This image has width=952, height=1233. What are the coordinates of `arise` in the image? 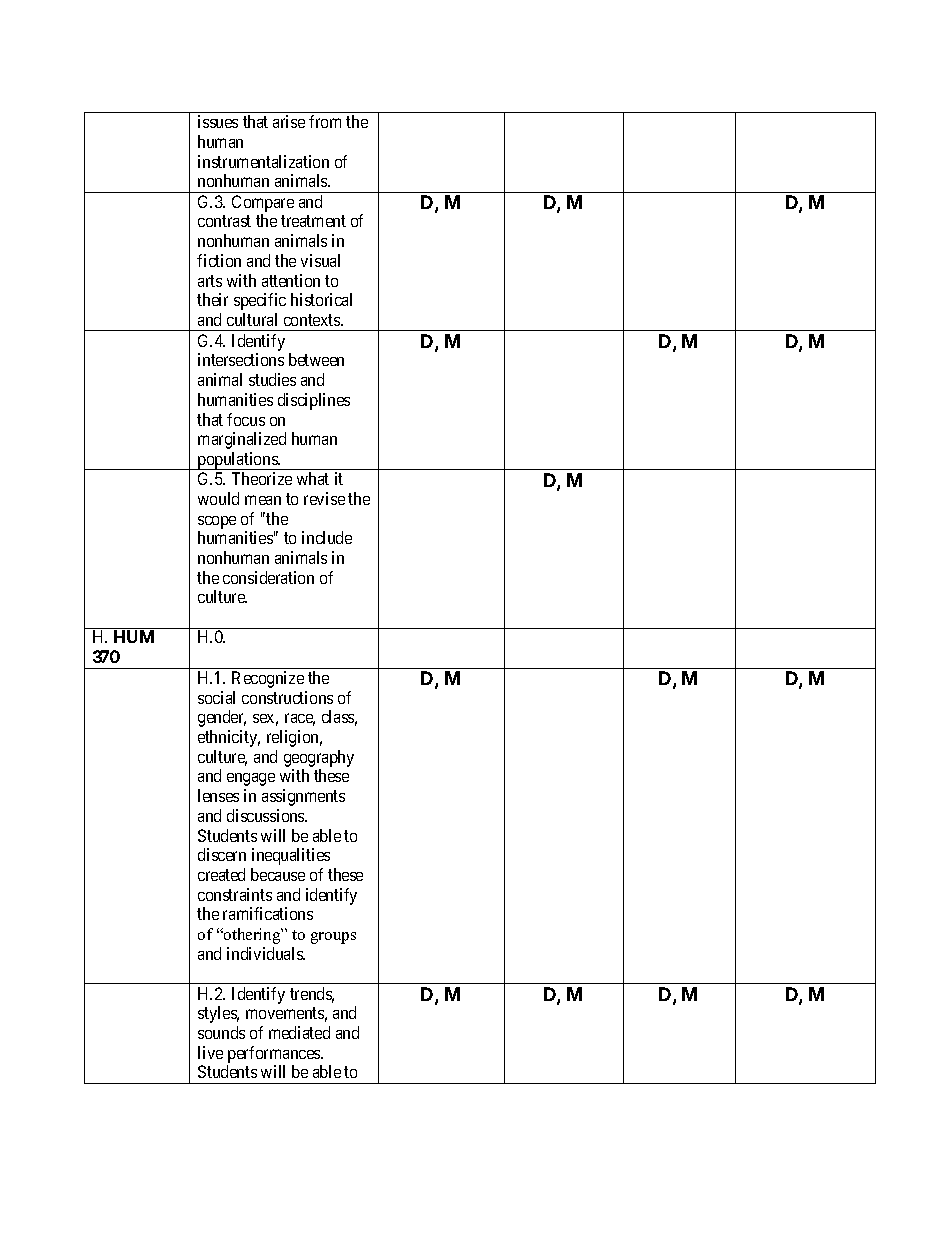 It's located at (289, 121).
